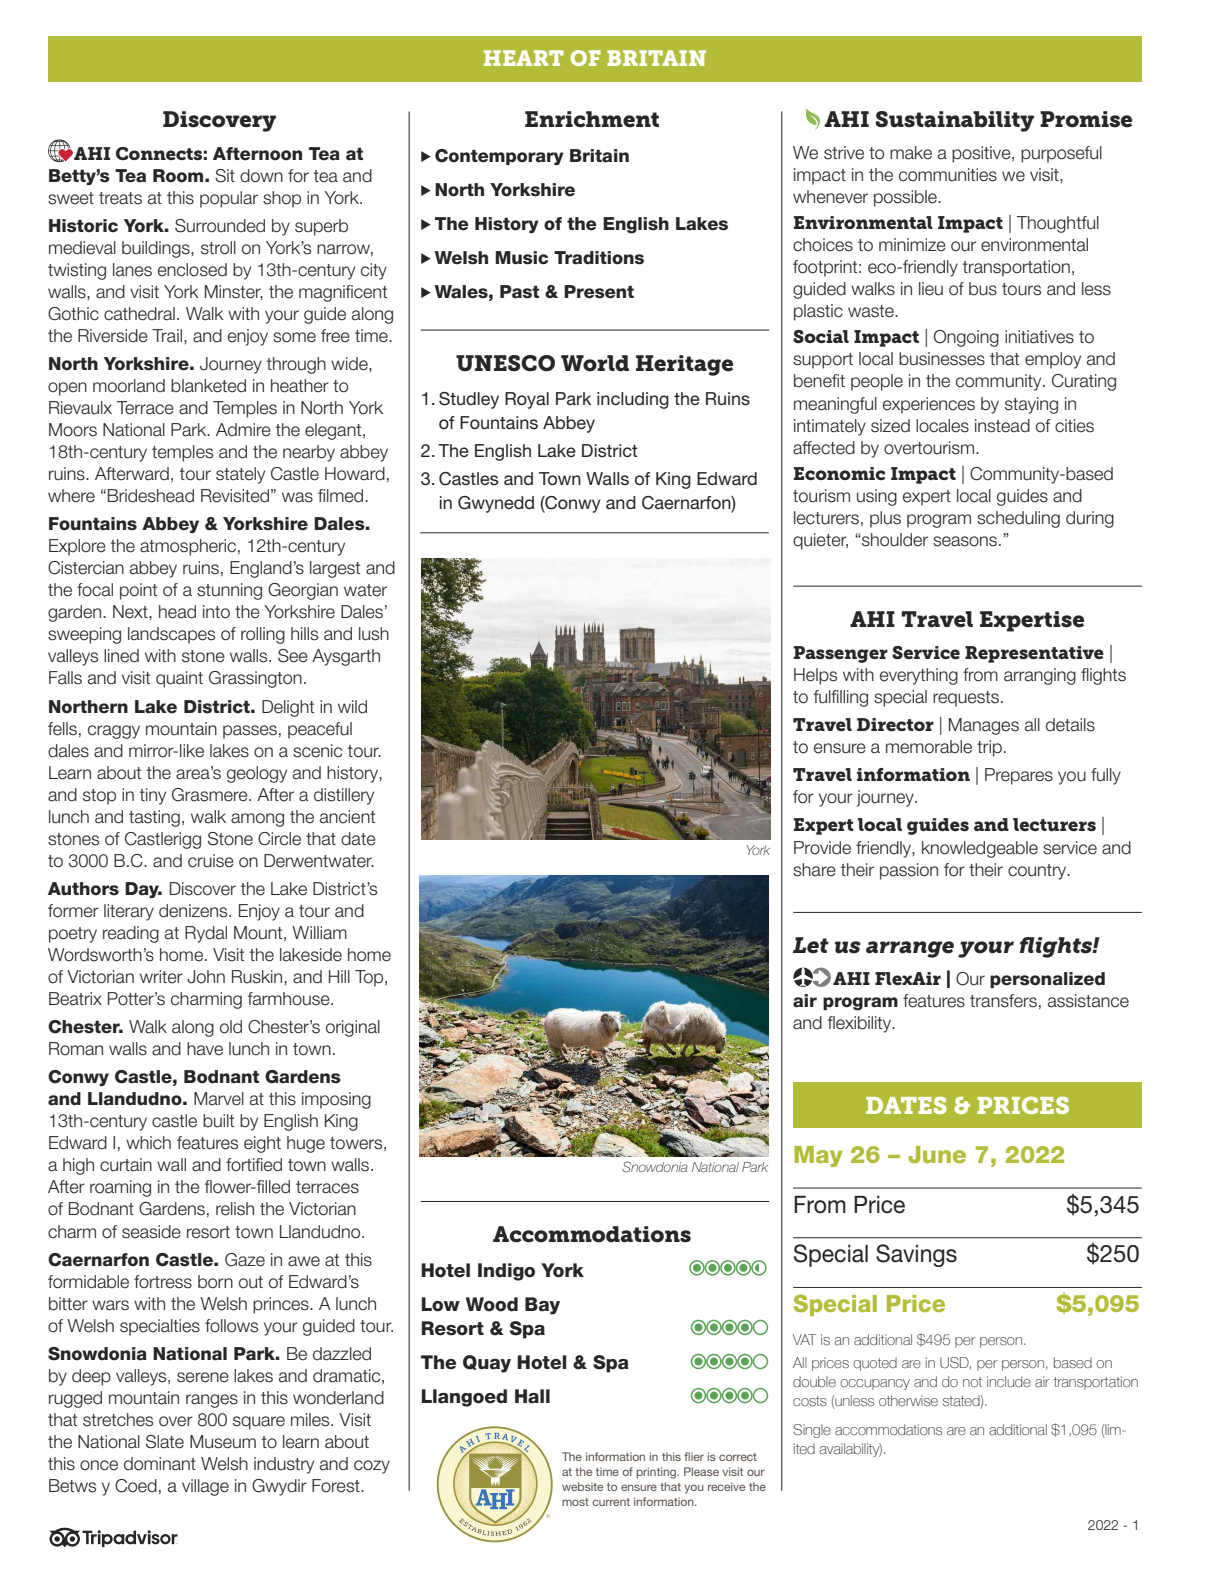 The image size is (1226, 1587). Describe the element at coordinates (374, 634) in the screenshot. I see `lush` at that location.
